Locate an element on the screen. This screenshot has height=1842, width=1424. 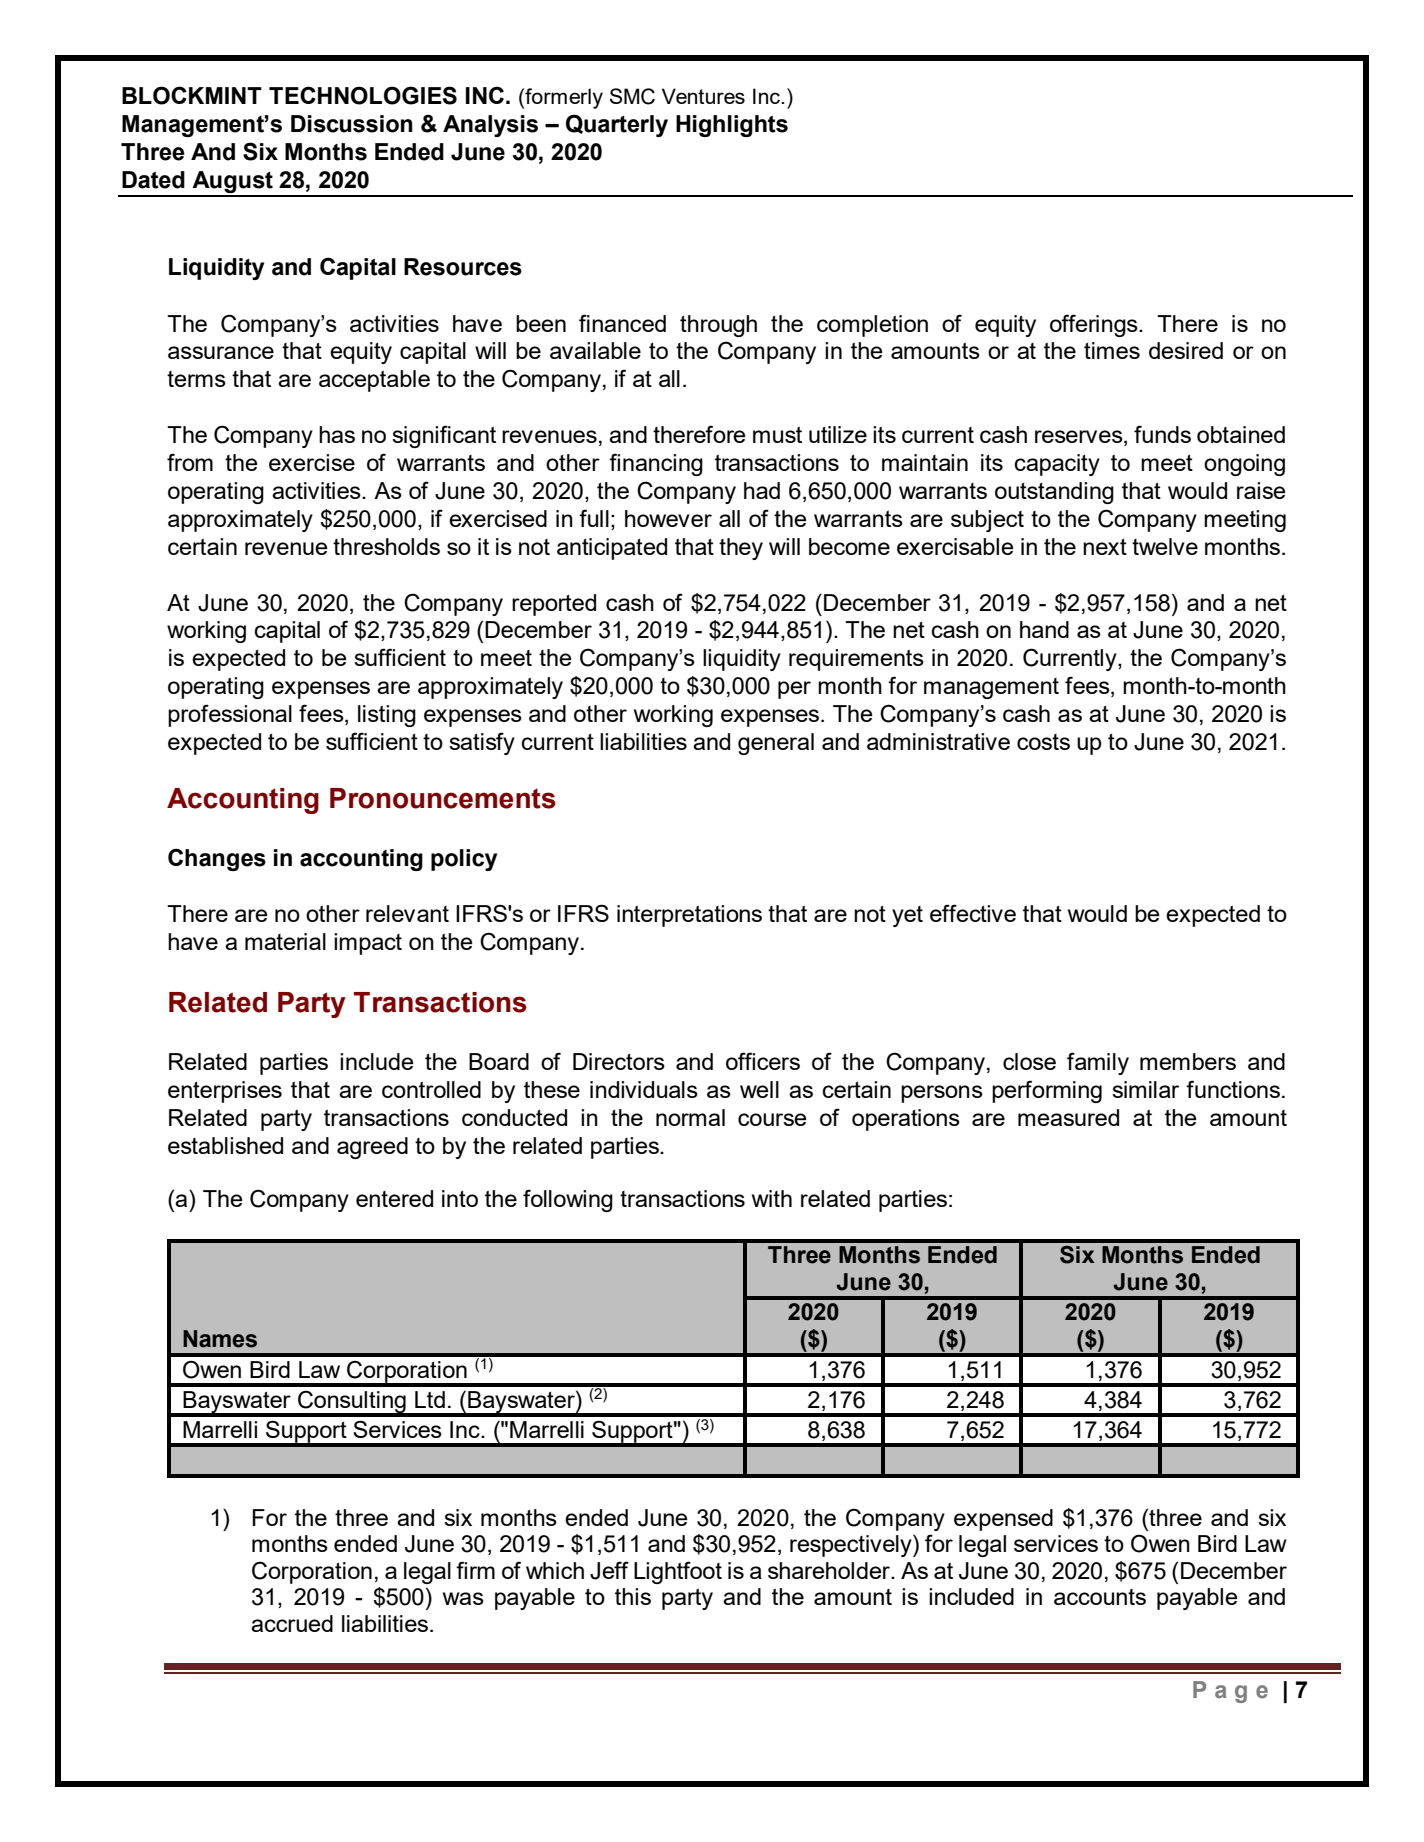
accrued is located at coordinates (292, 1623).
